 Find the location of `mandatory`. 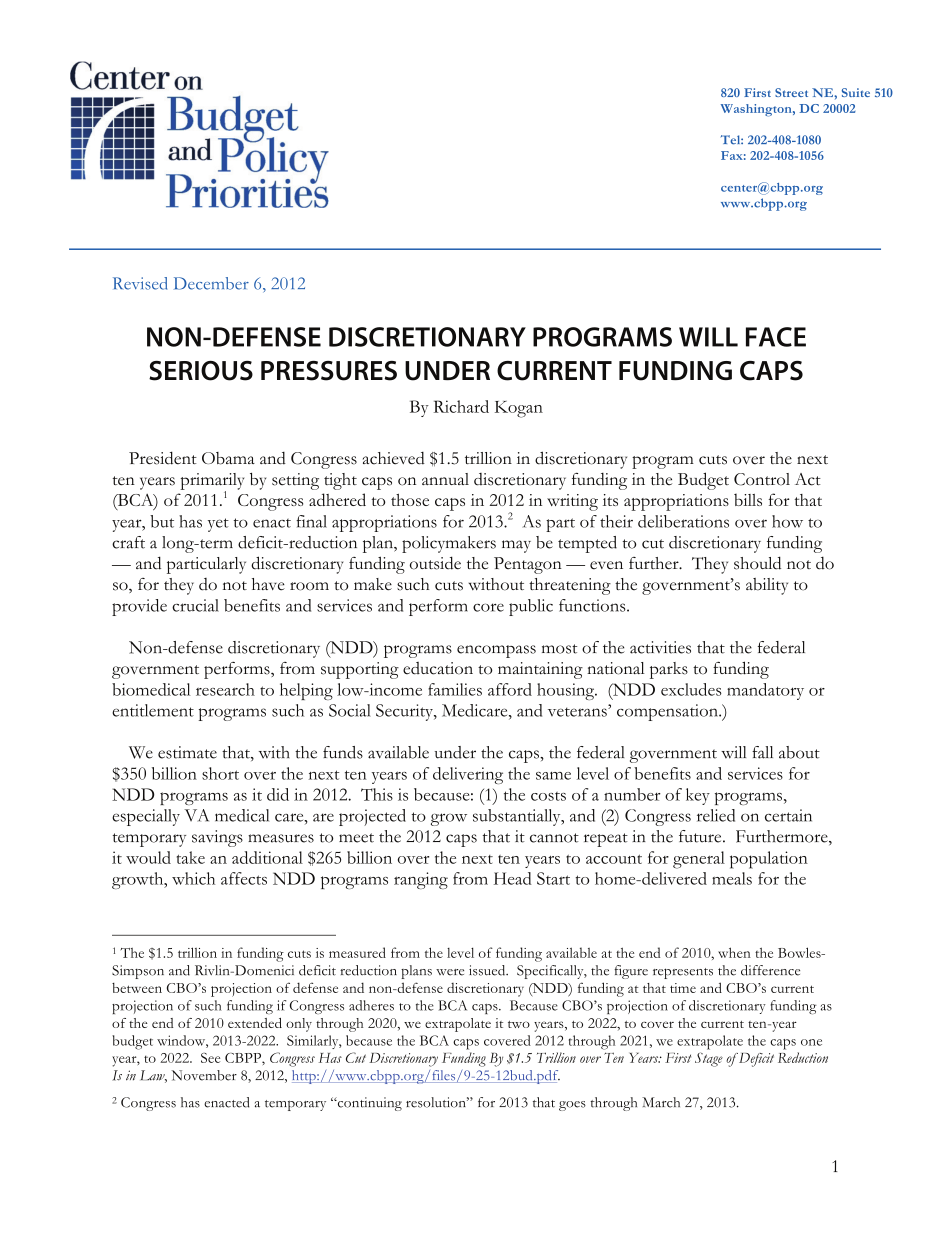

mandatory is located at coordinates (765, 691).
